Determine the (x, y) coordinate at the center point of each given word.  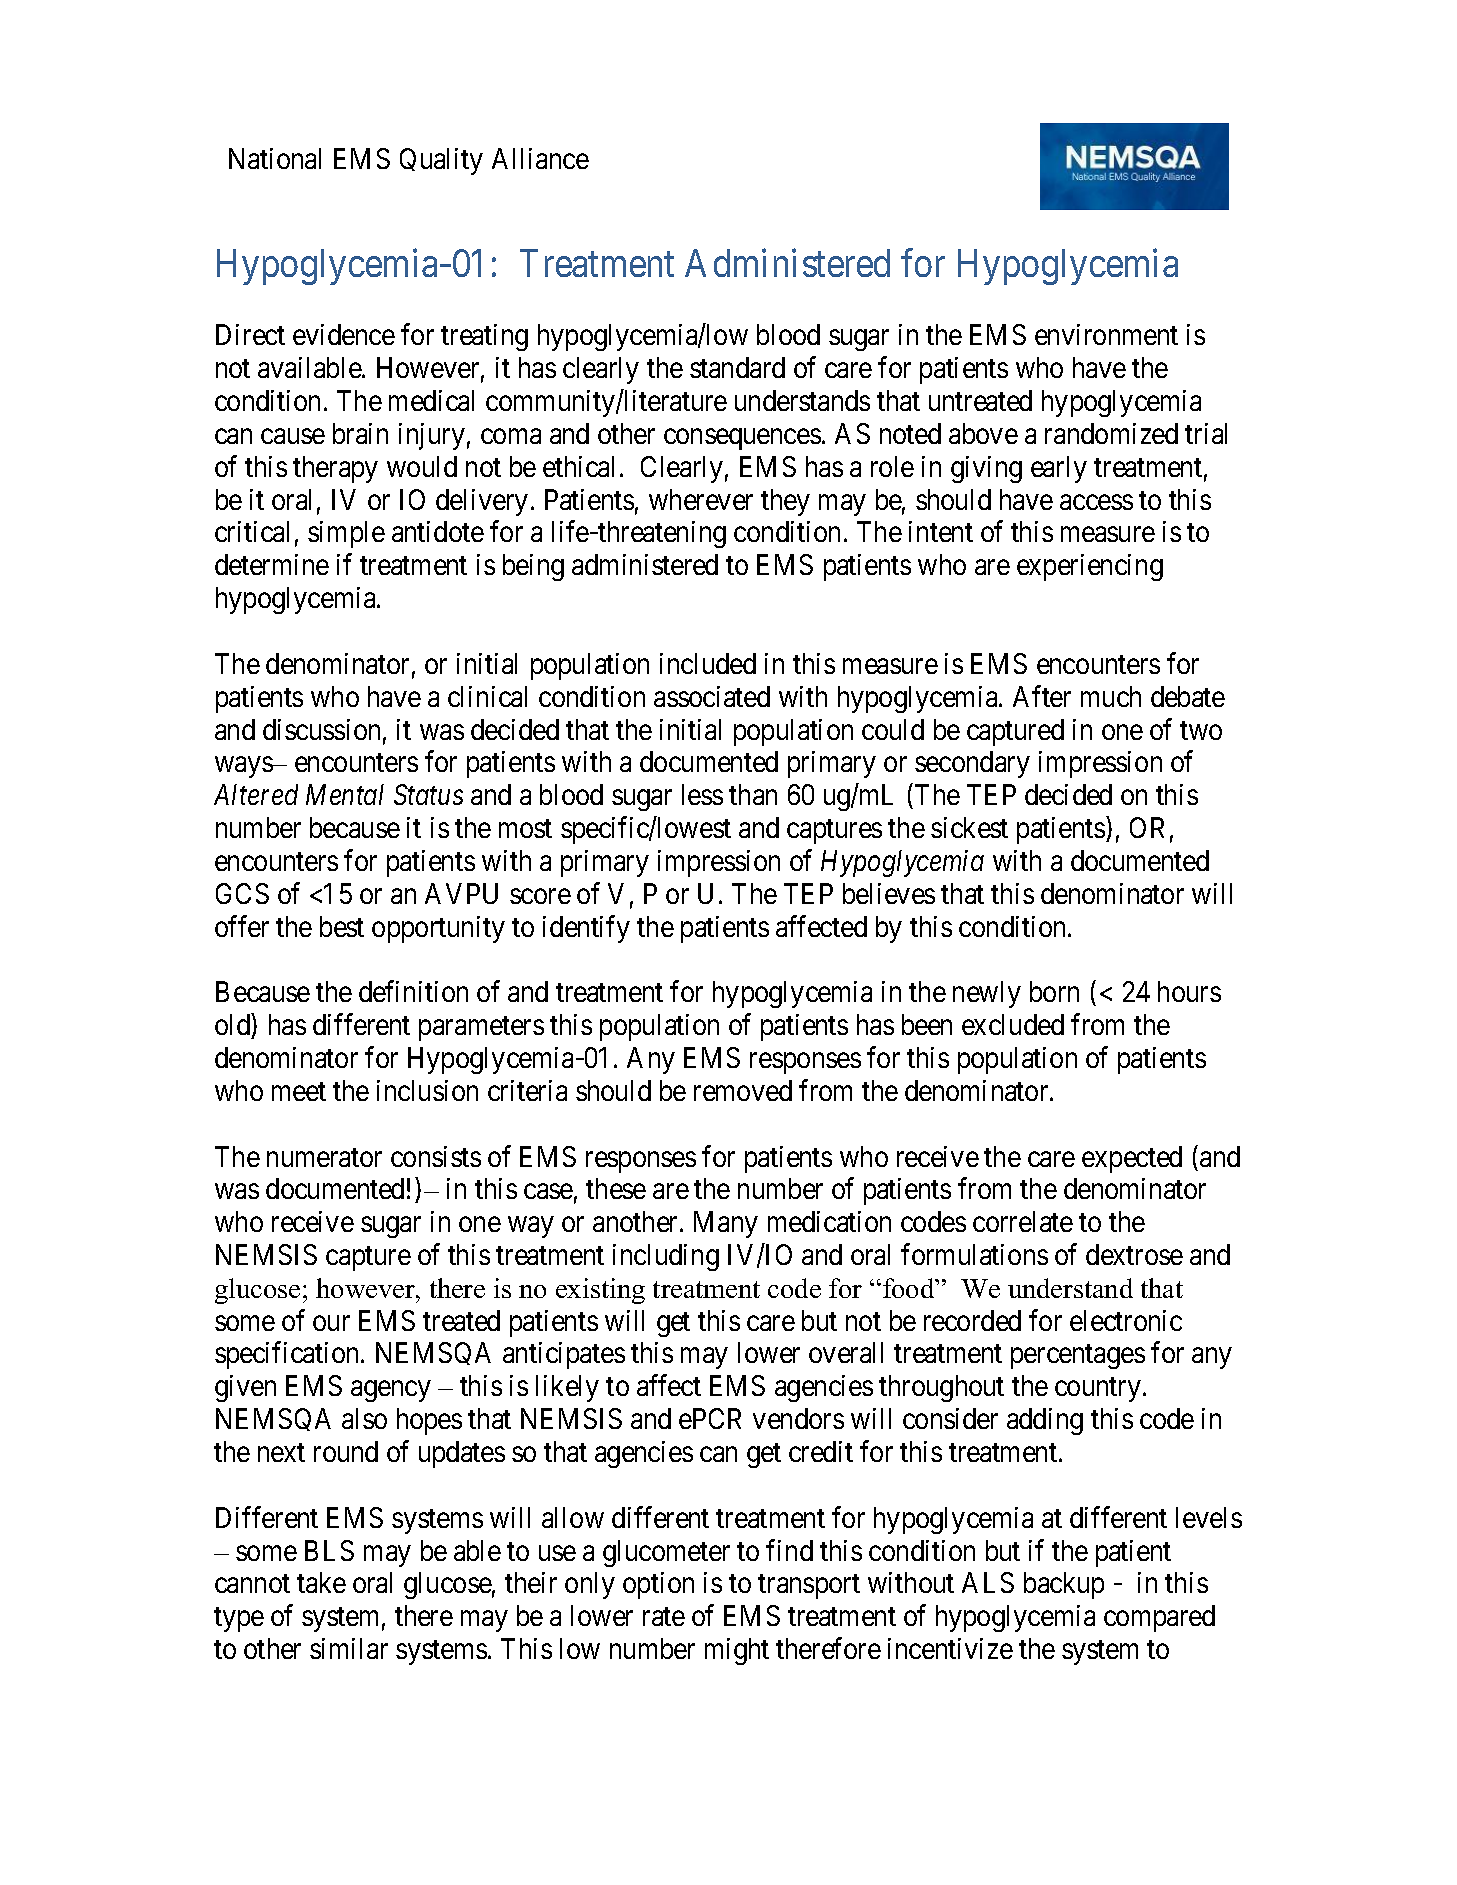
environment (1106, 334)
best (342, 926)
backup (1064, 1585)
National (275, 158)
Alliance (540, 158)
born (1054, 991)
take (321, 1582)
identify (586, 929)
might (737, 1651)
